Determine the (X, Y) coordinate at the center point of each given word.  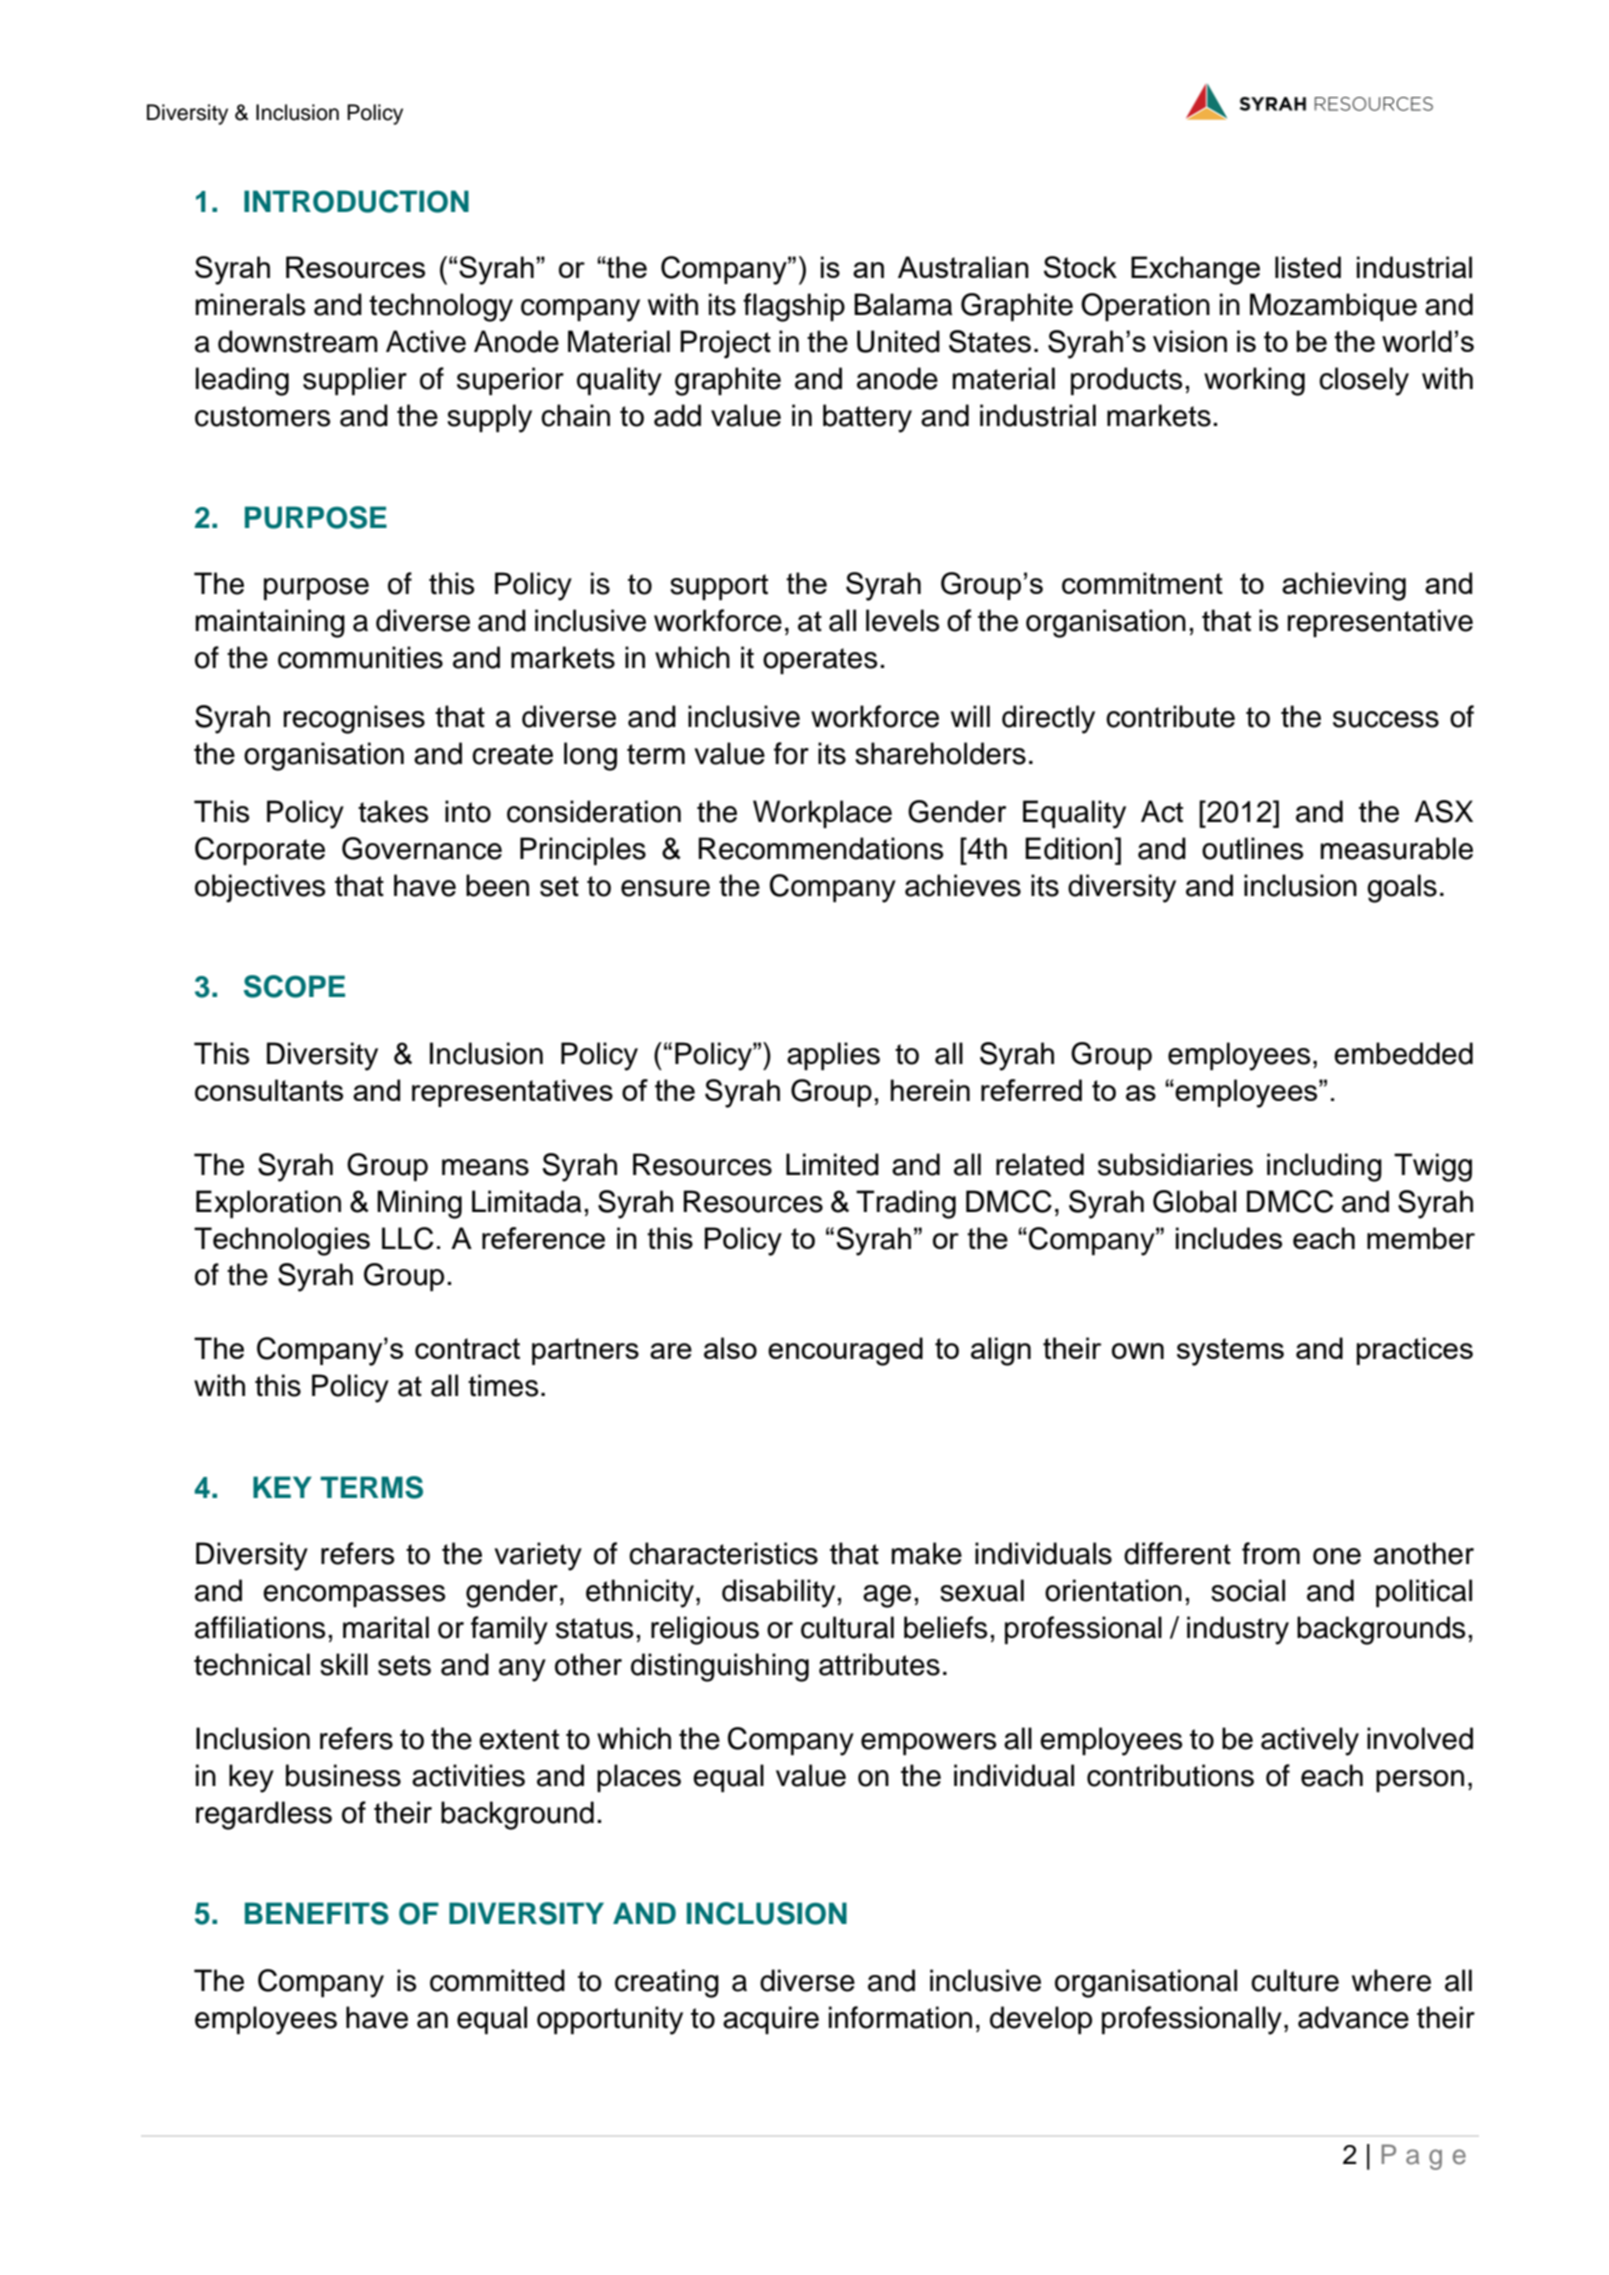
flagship (794, 307)
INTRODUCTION (356, 201)
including (1324, 1167)
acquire (771, 2020)
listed (1308, 267)
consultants (269, 1090)
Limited (832, 1164)
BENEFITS (317, 1913)
